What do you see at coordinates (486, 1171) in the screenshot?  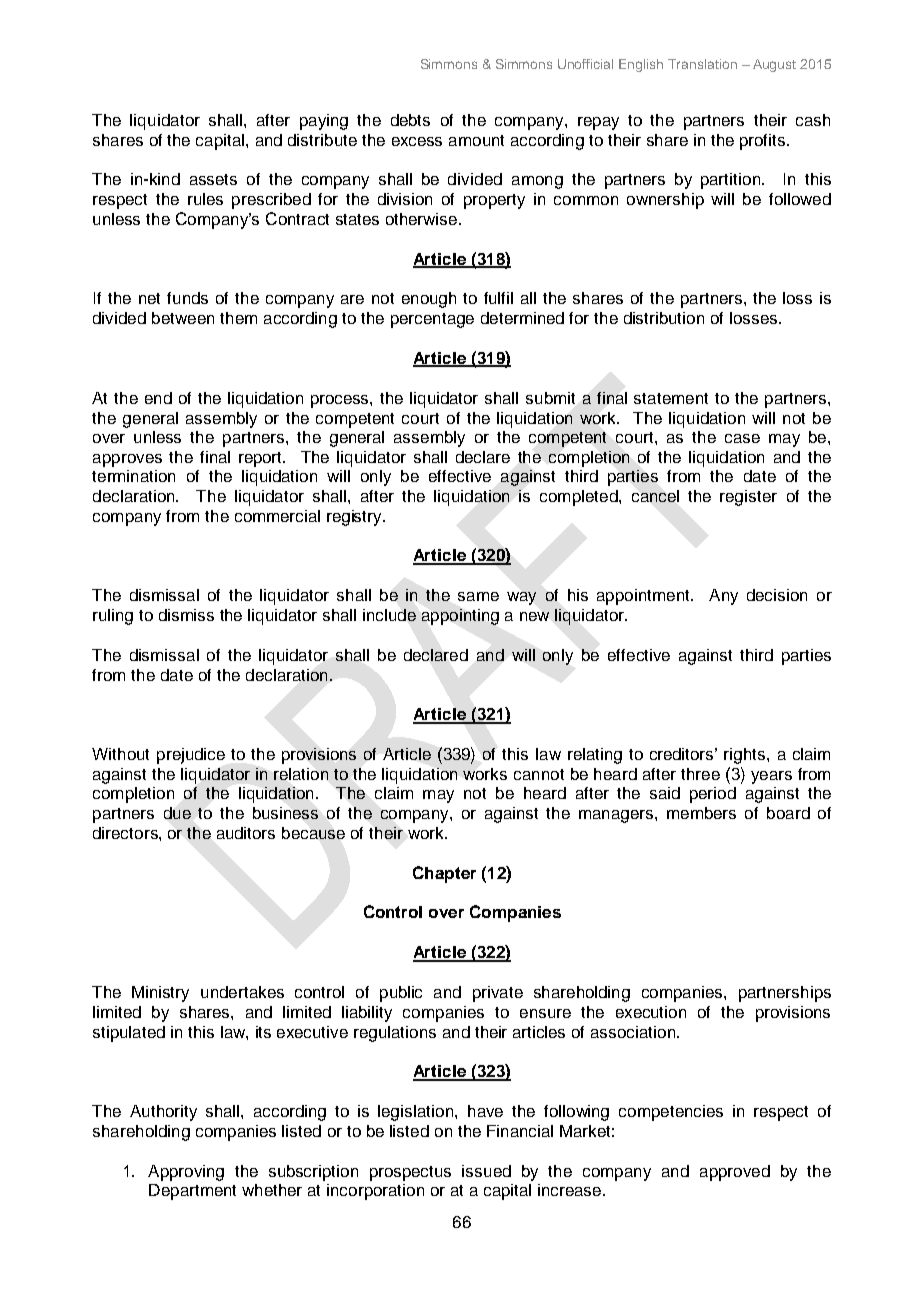 I see `issued` at bounding box center [486, 1171].
